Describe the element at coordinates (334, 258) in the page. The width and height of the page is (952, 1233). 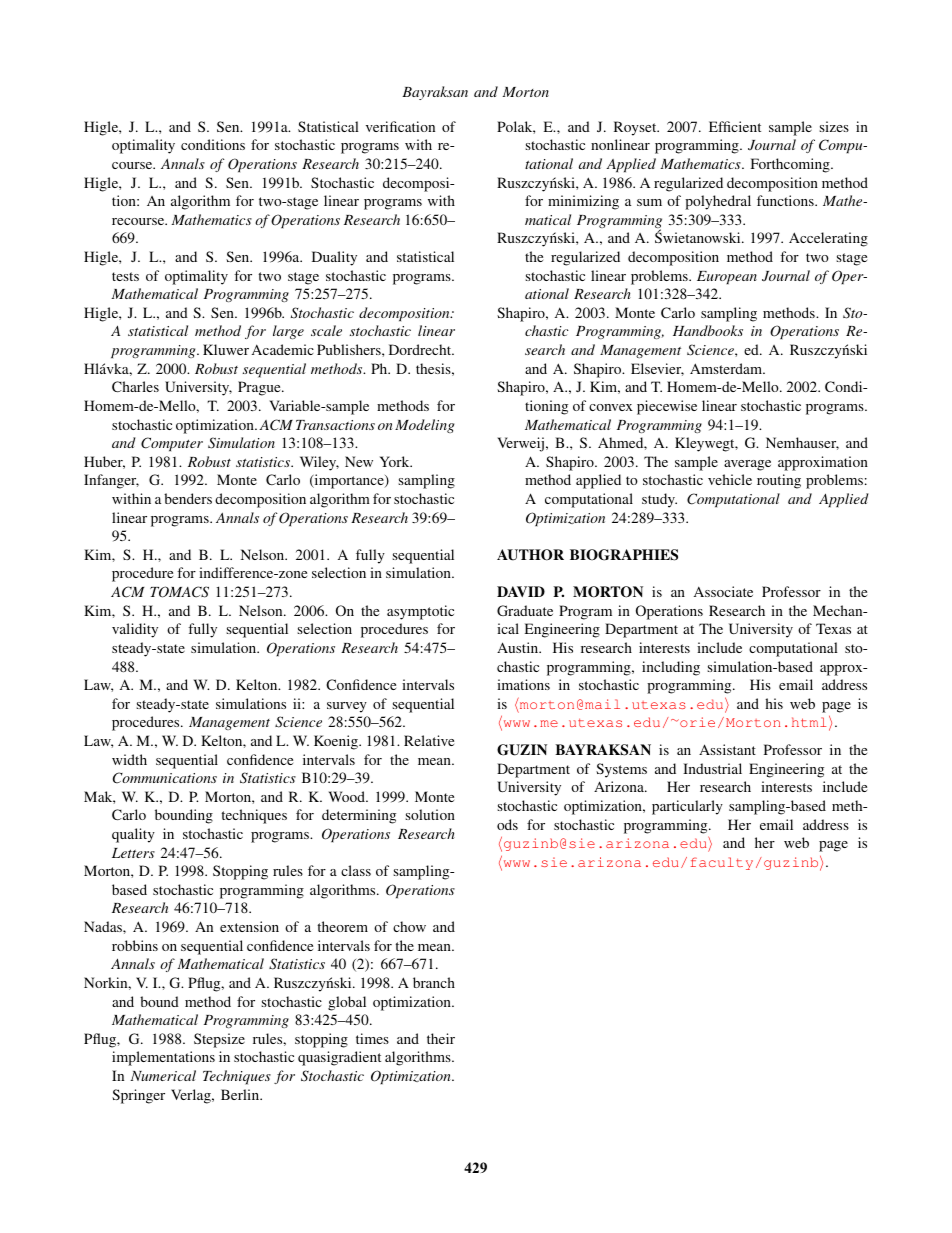
I see `Duality` at that location.
